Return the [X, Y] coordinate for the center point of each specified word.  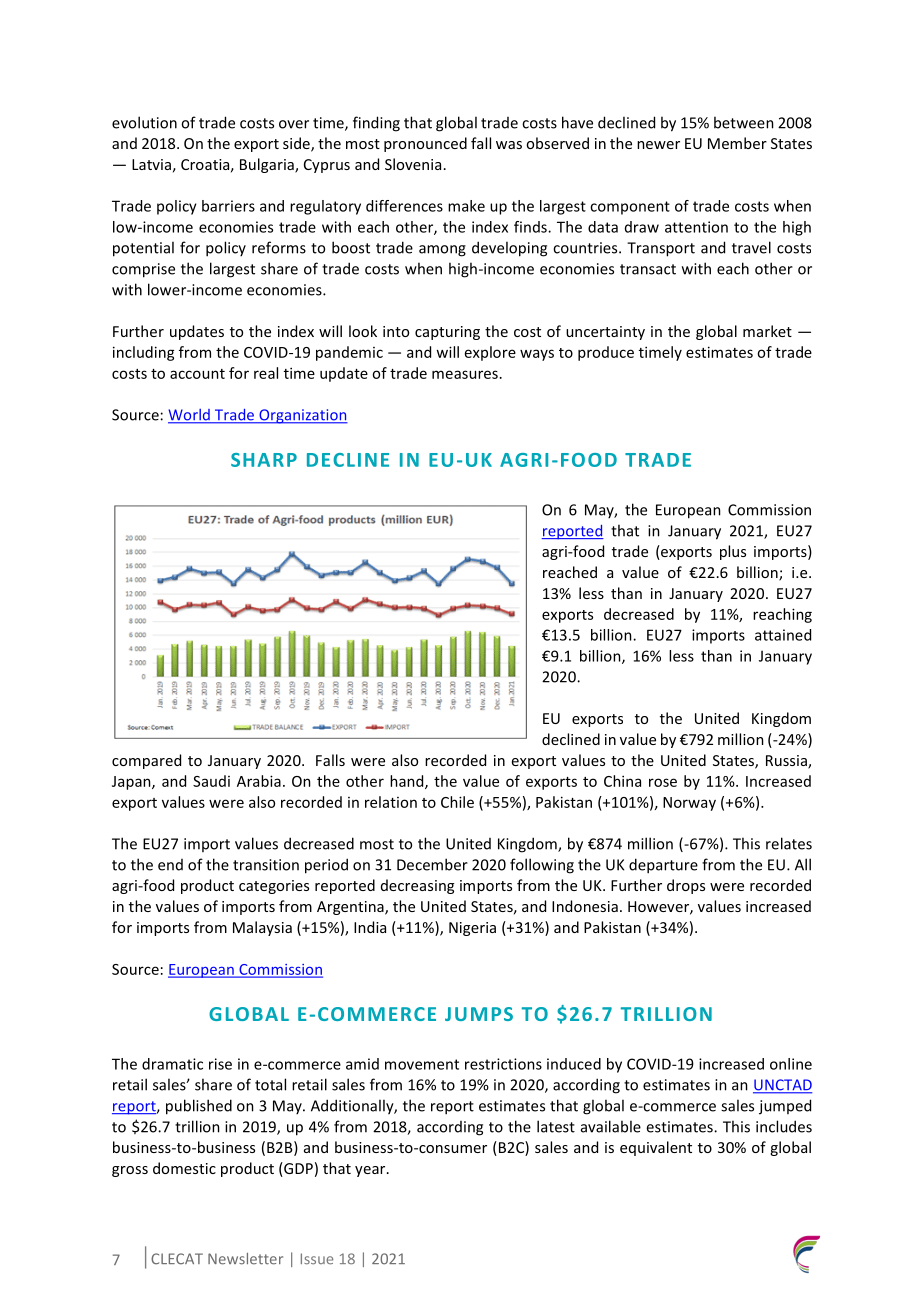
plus [733, 552]
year [371, 1171]
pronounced [425, 144]
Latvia [151, 164]
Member [737, 143]
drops [686, 886]
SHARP [264, 460]
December [432, 864]
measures [465, 374]
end [170, 865]
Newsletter [245, 1259]
